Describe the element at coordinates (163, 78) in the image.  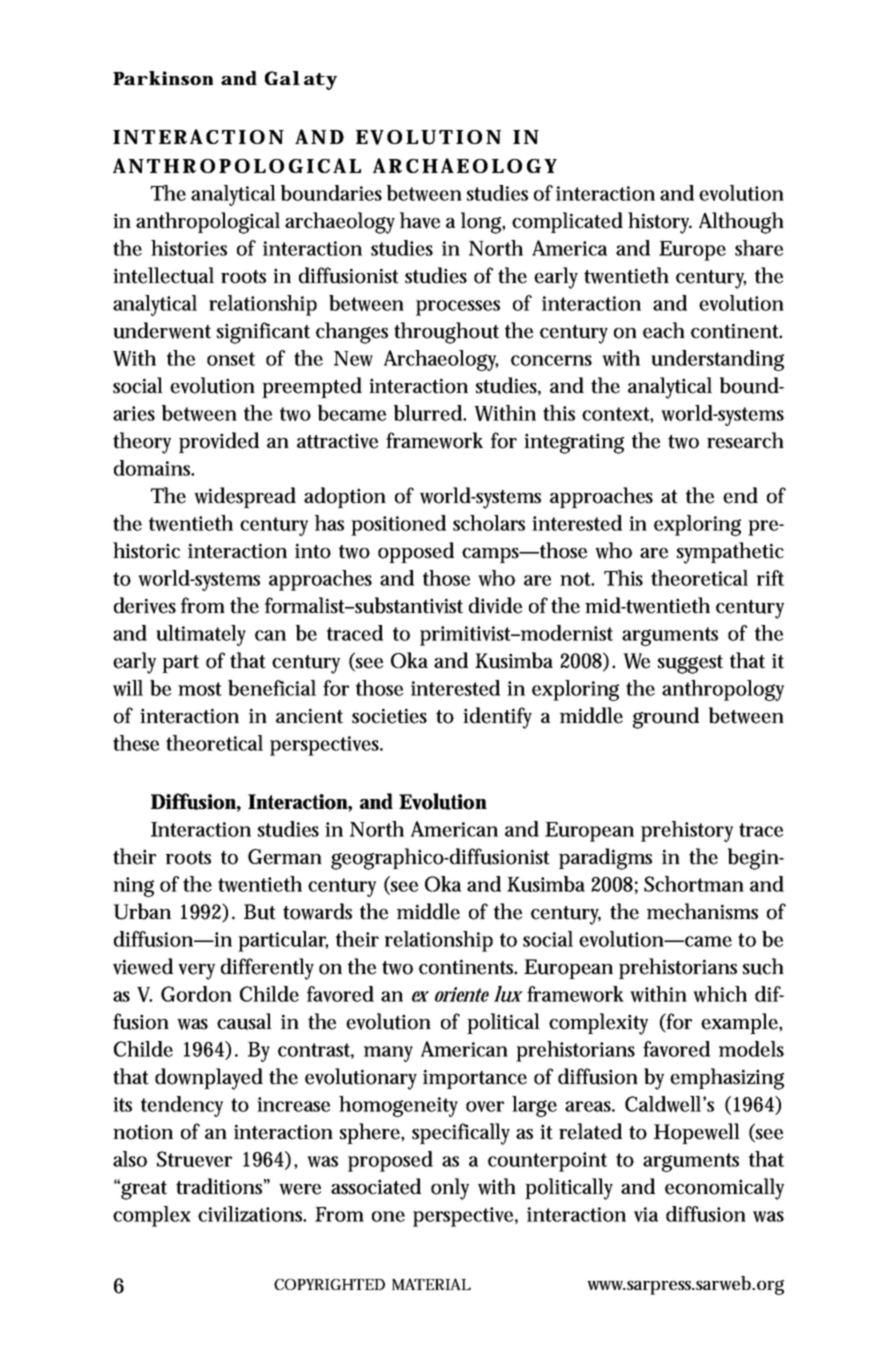
I see `Parkinson` at that location.
